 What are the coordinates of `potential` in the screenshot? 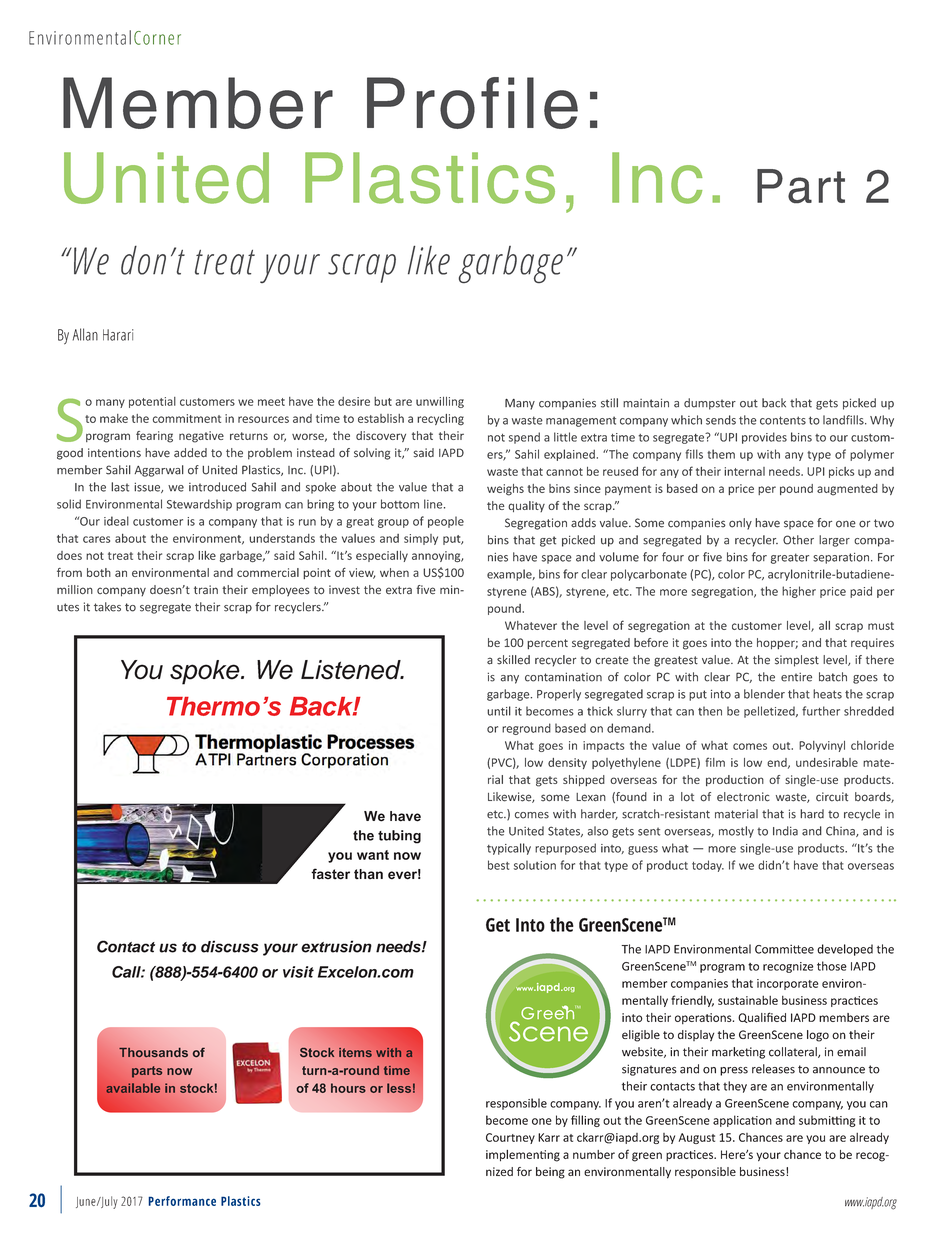 It's located at (152, 402).
